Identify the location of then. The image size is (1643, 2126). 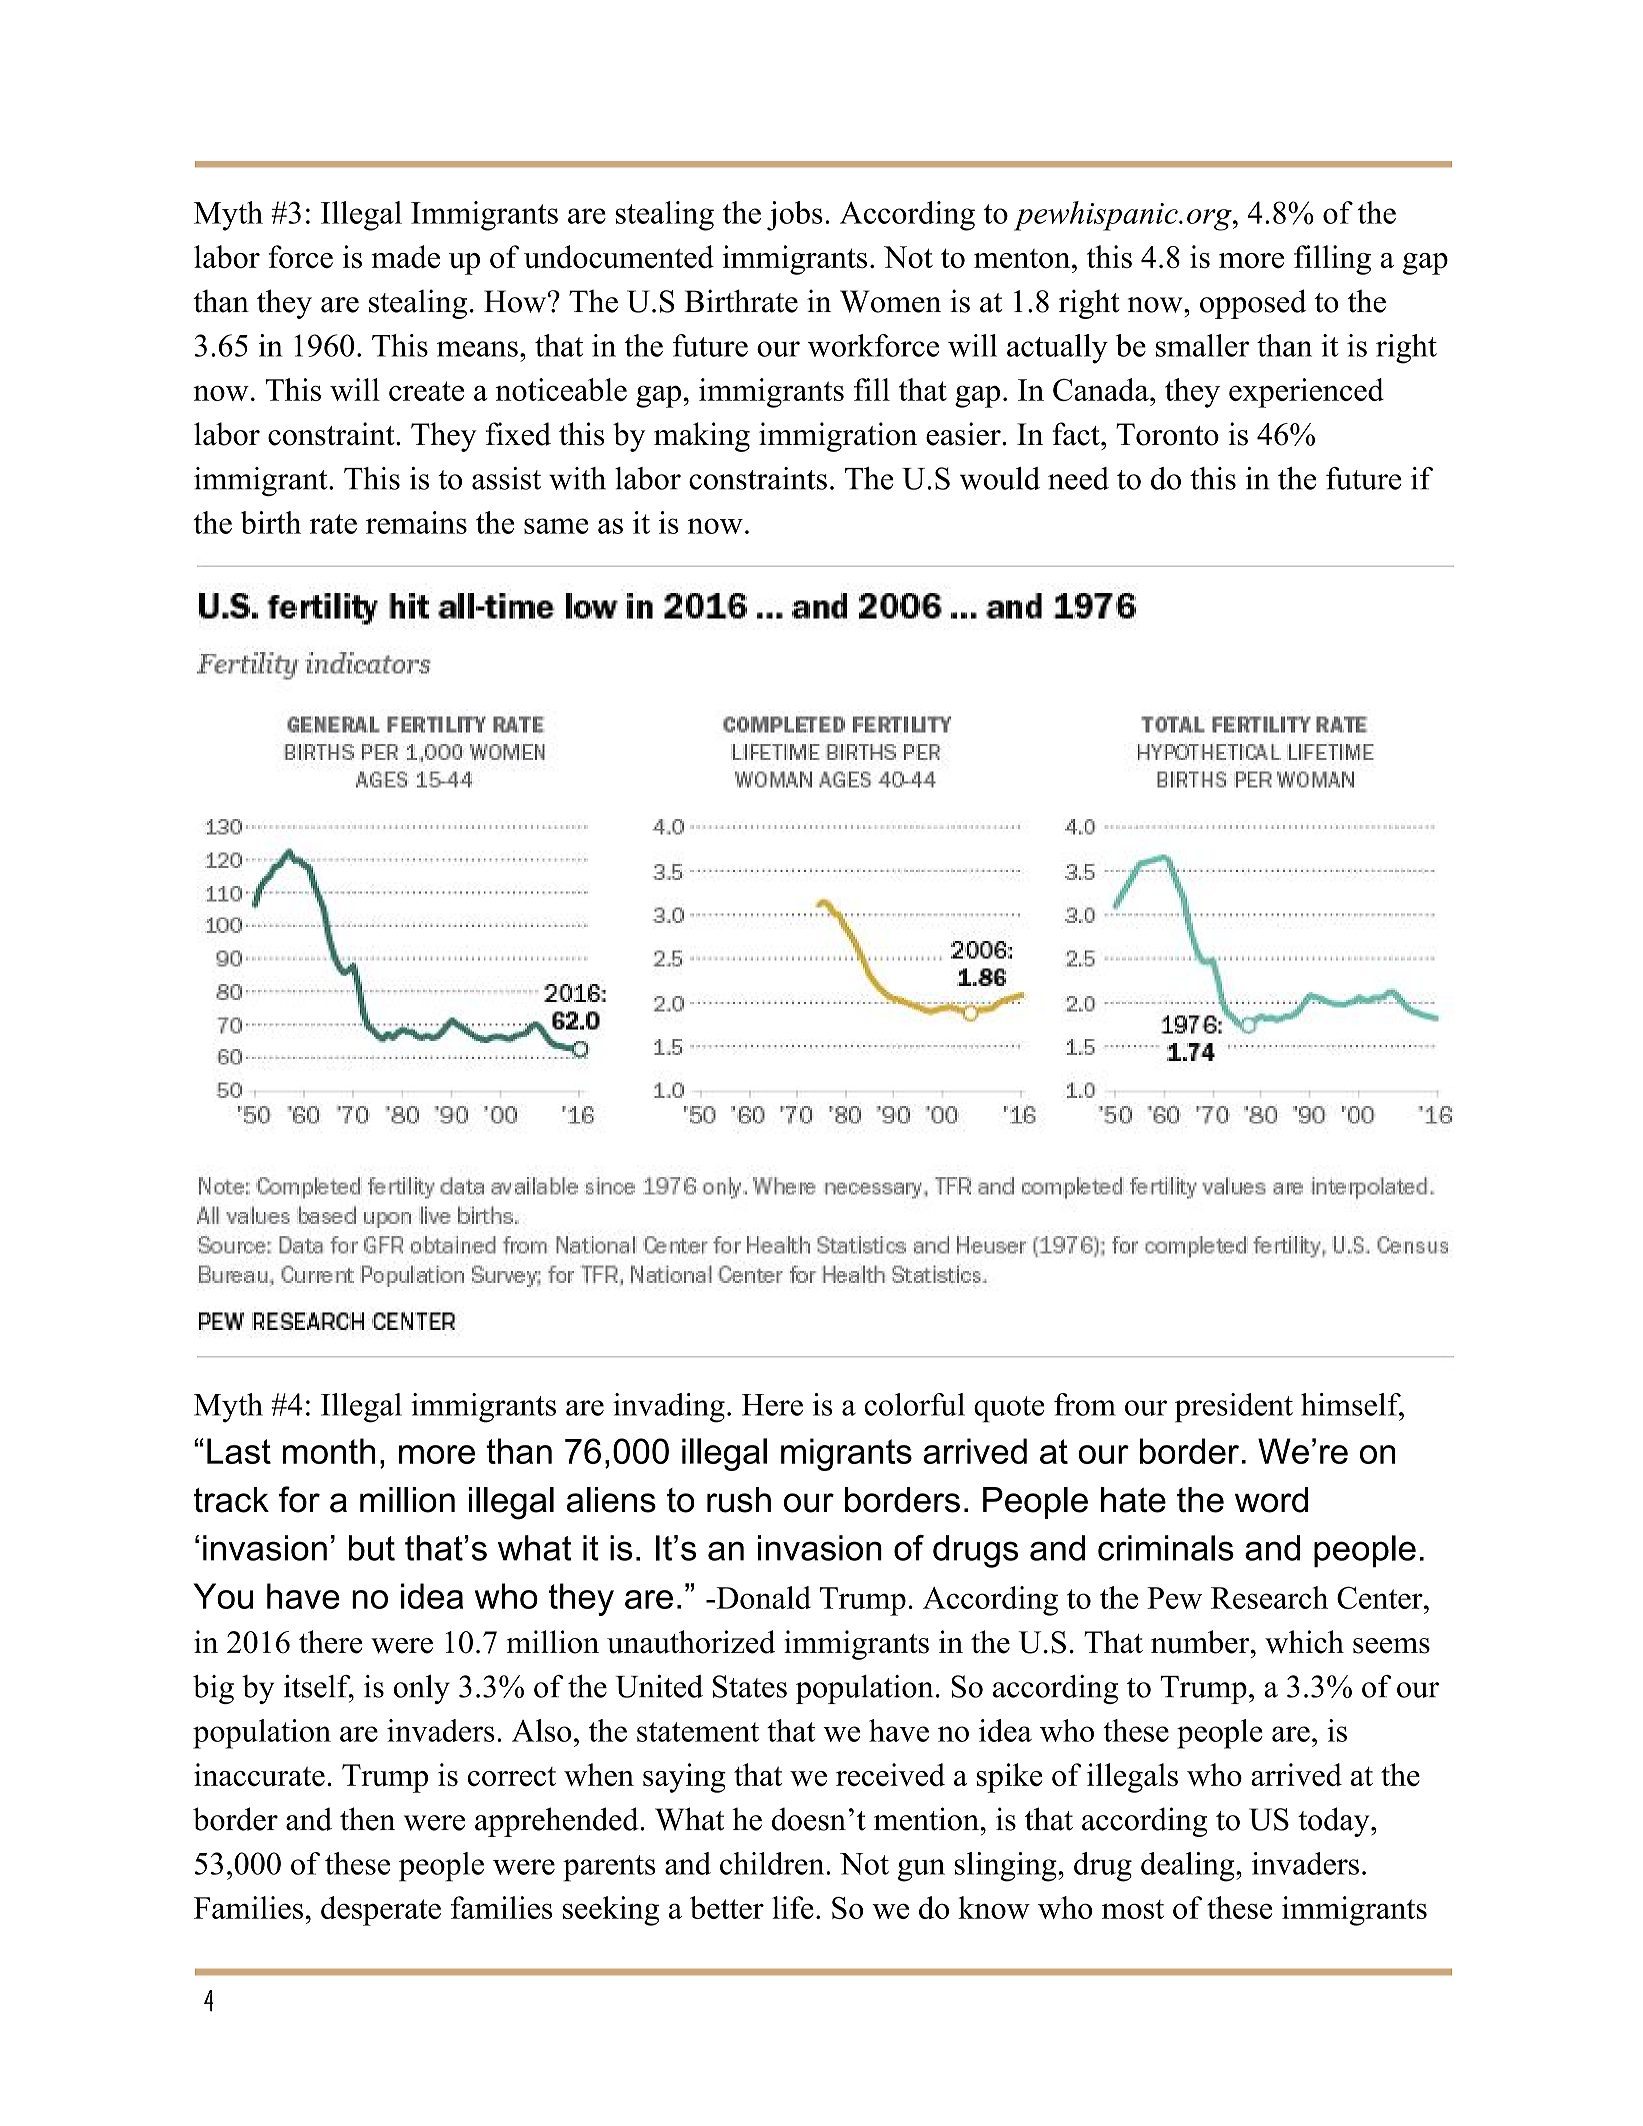
(367, 1819).
